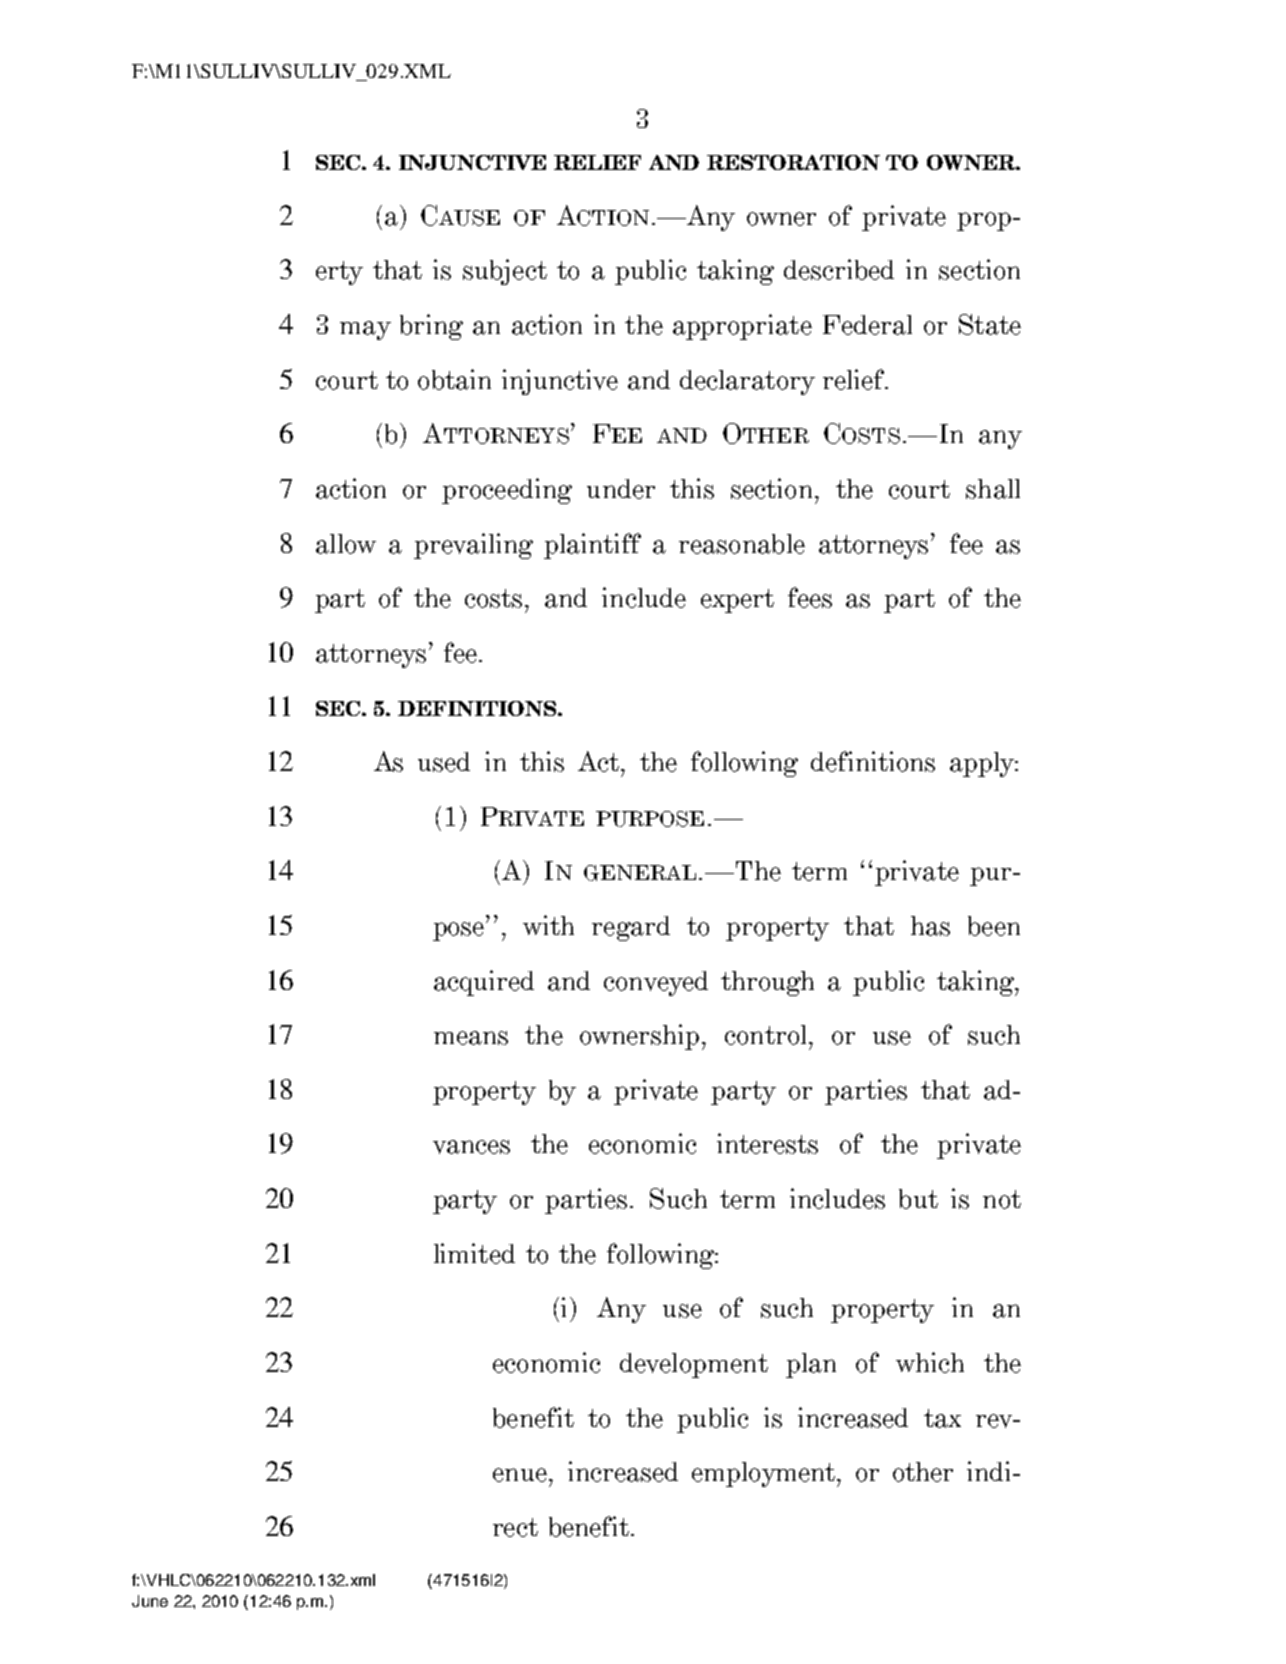 The width and height of the screenshot is (1286, 1664). I want to click on June, so click(150, 1601).
